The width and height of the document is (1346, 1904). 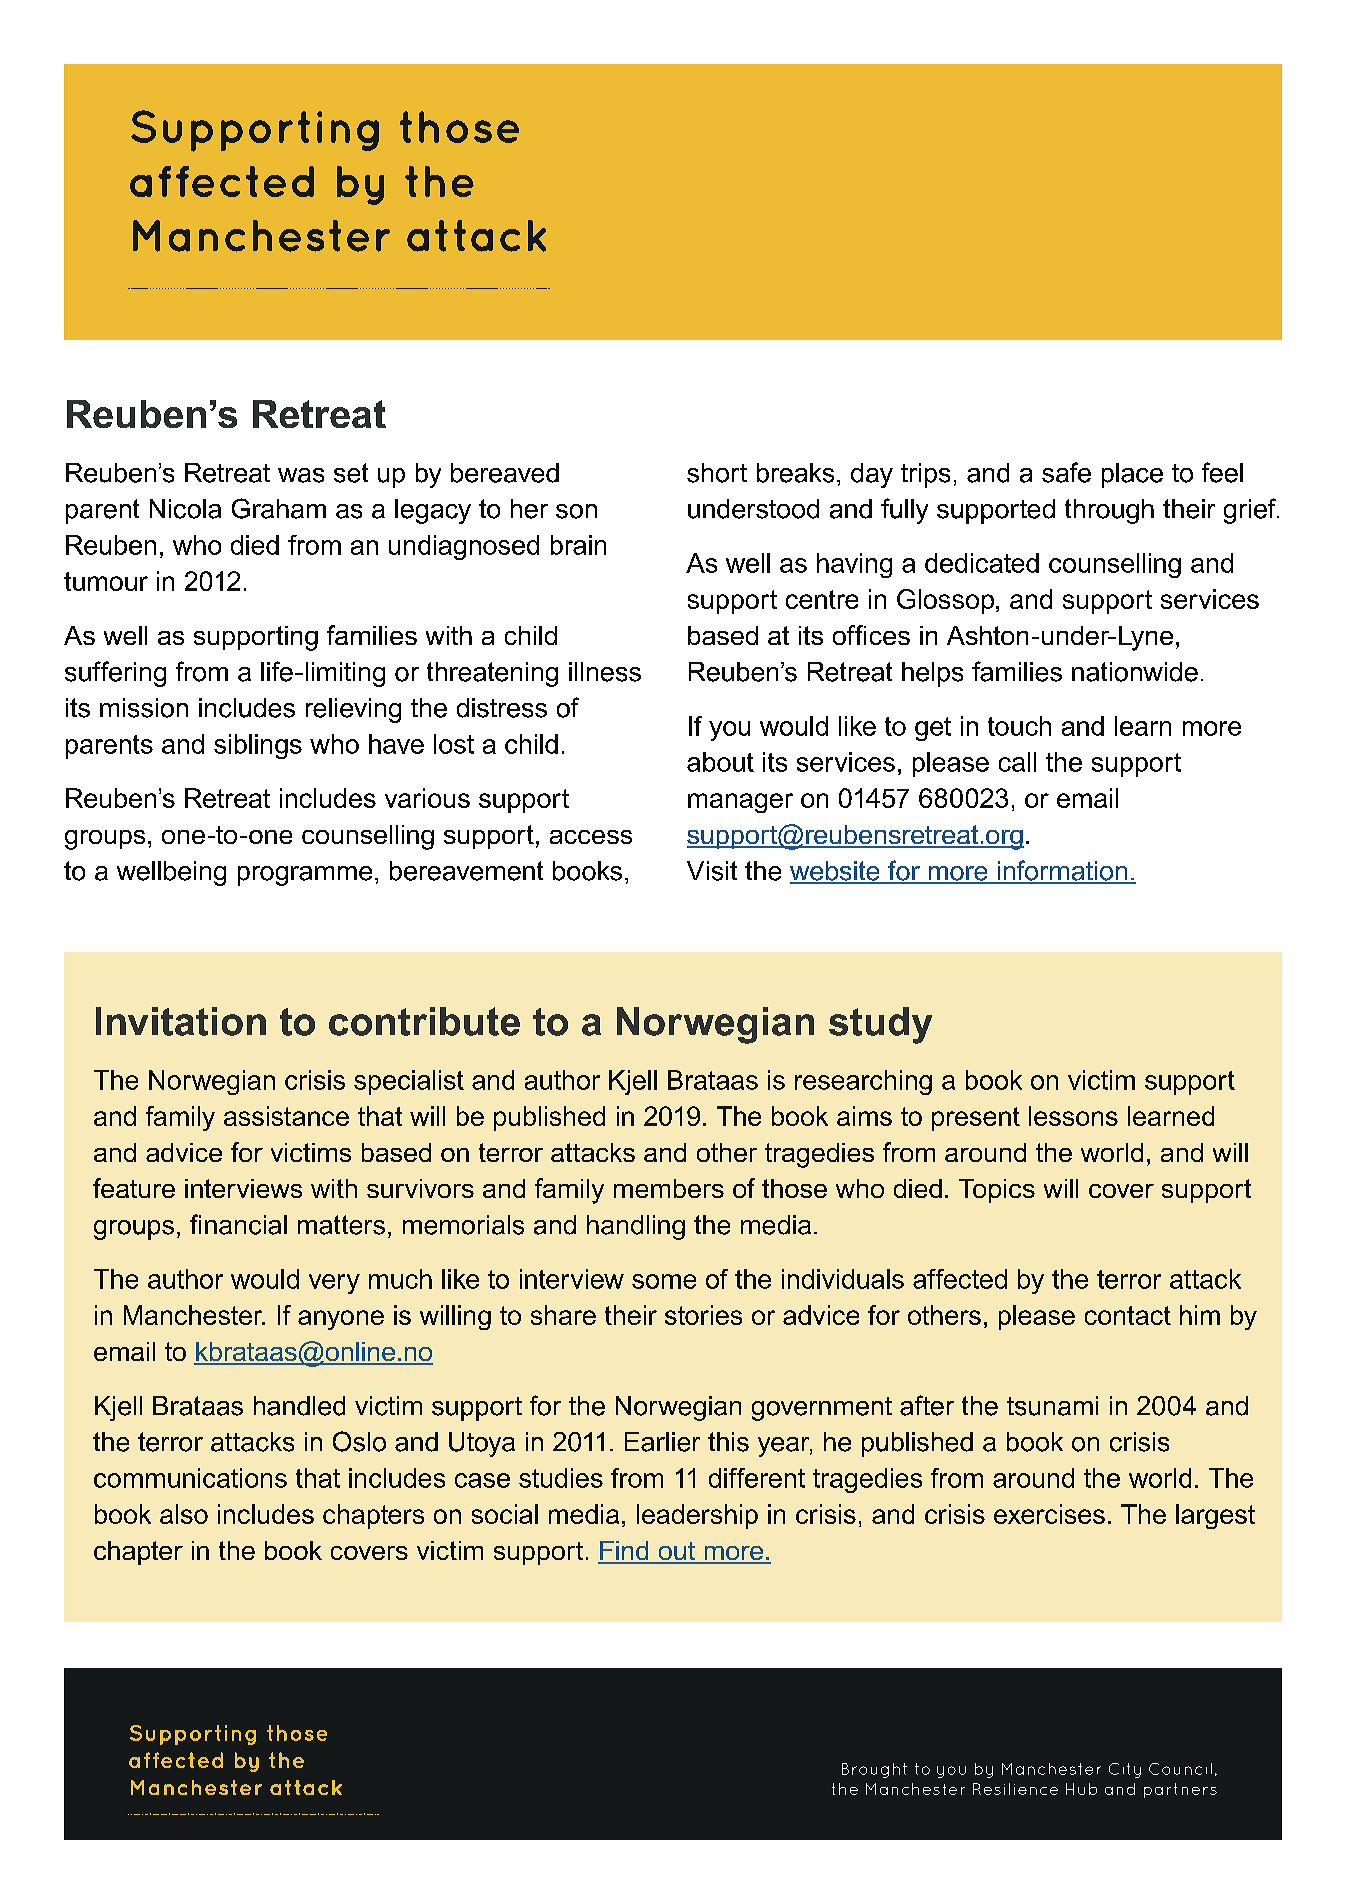 What do you see at coordinates (874, 1770) in the document?
I see `Brought` at bounding box center [874, 1770].
